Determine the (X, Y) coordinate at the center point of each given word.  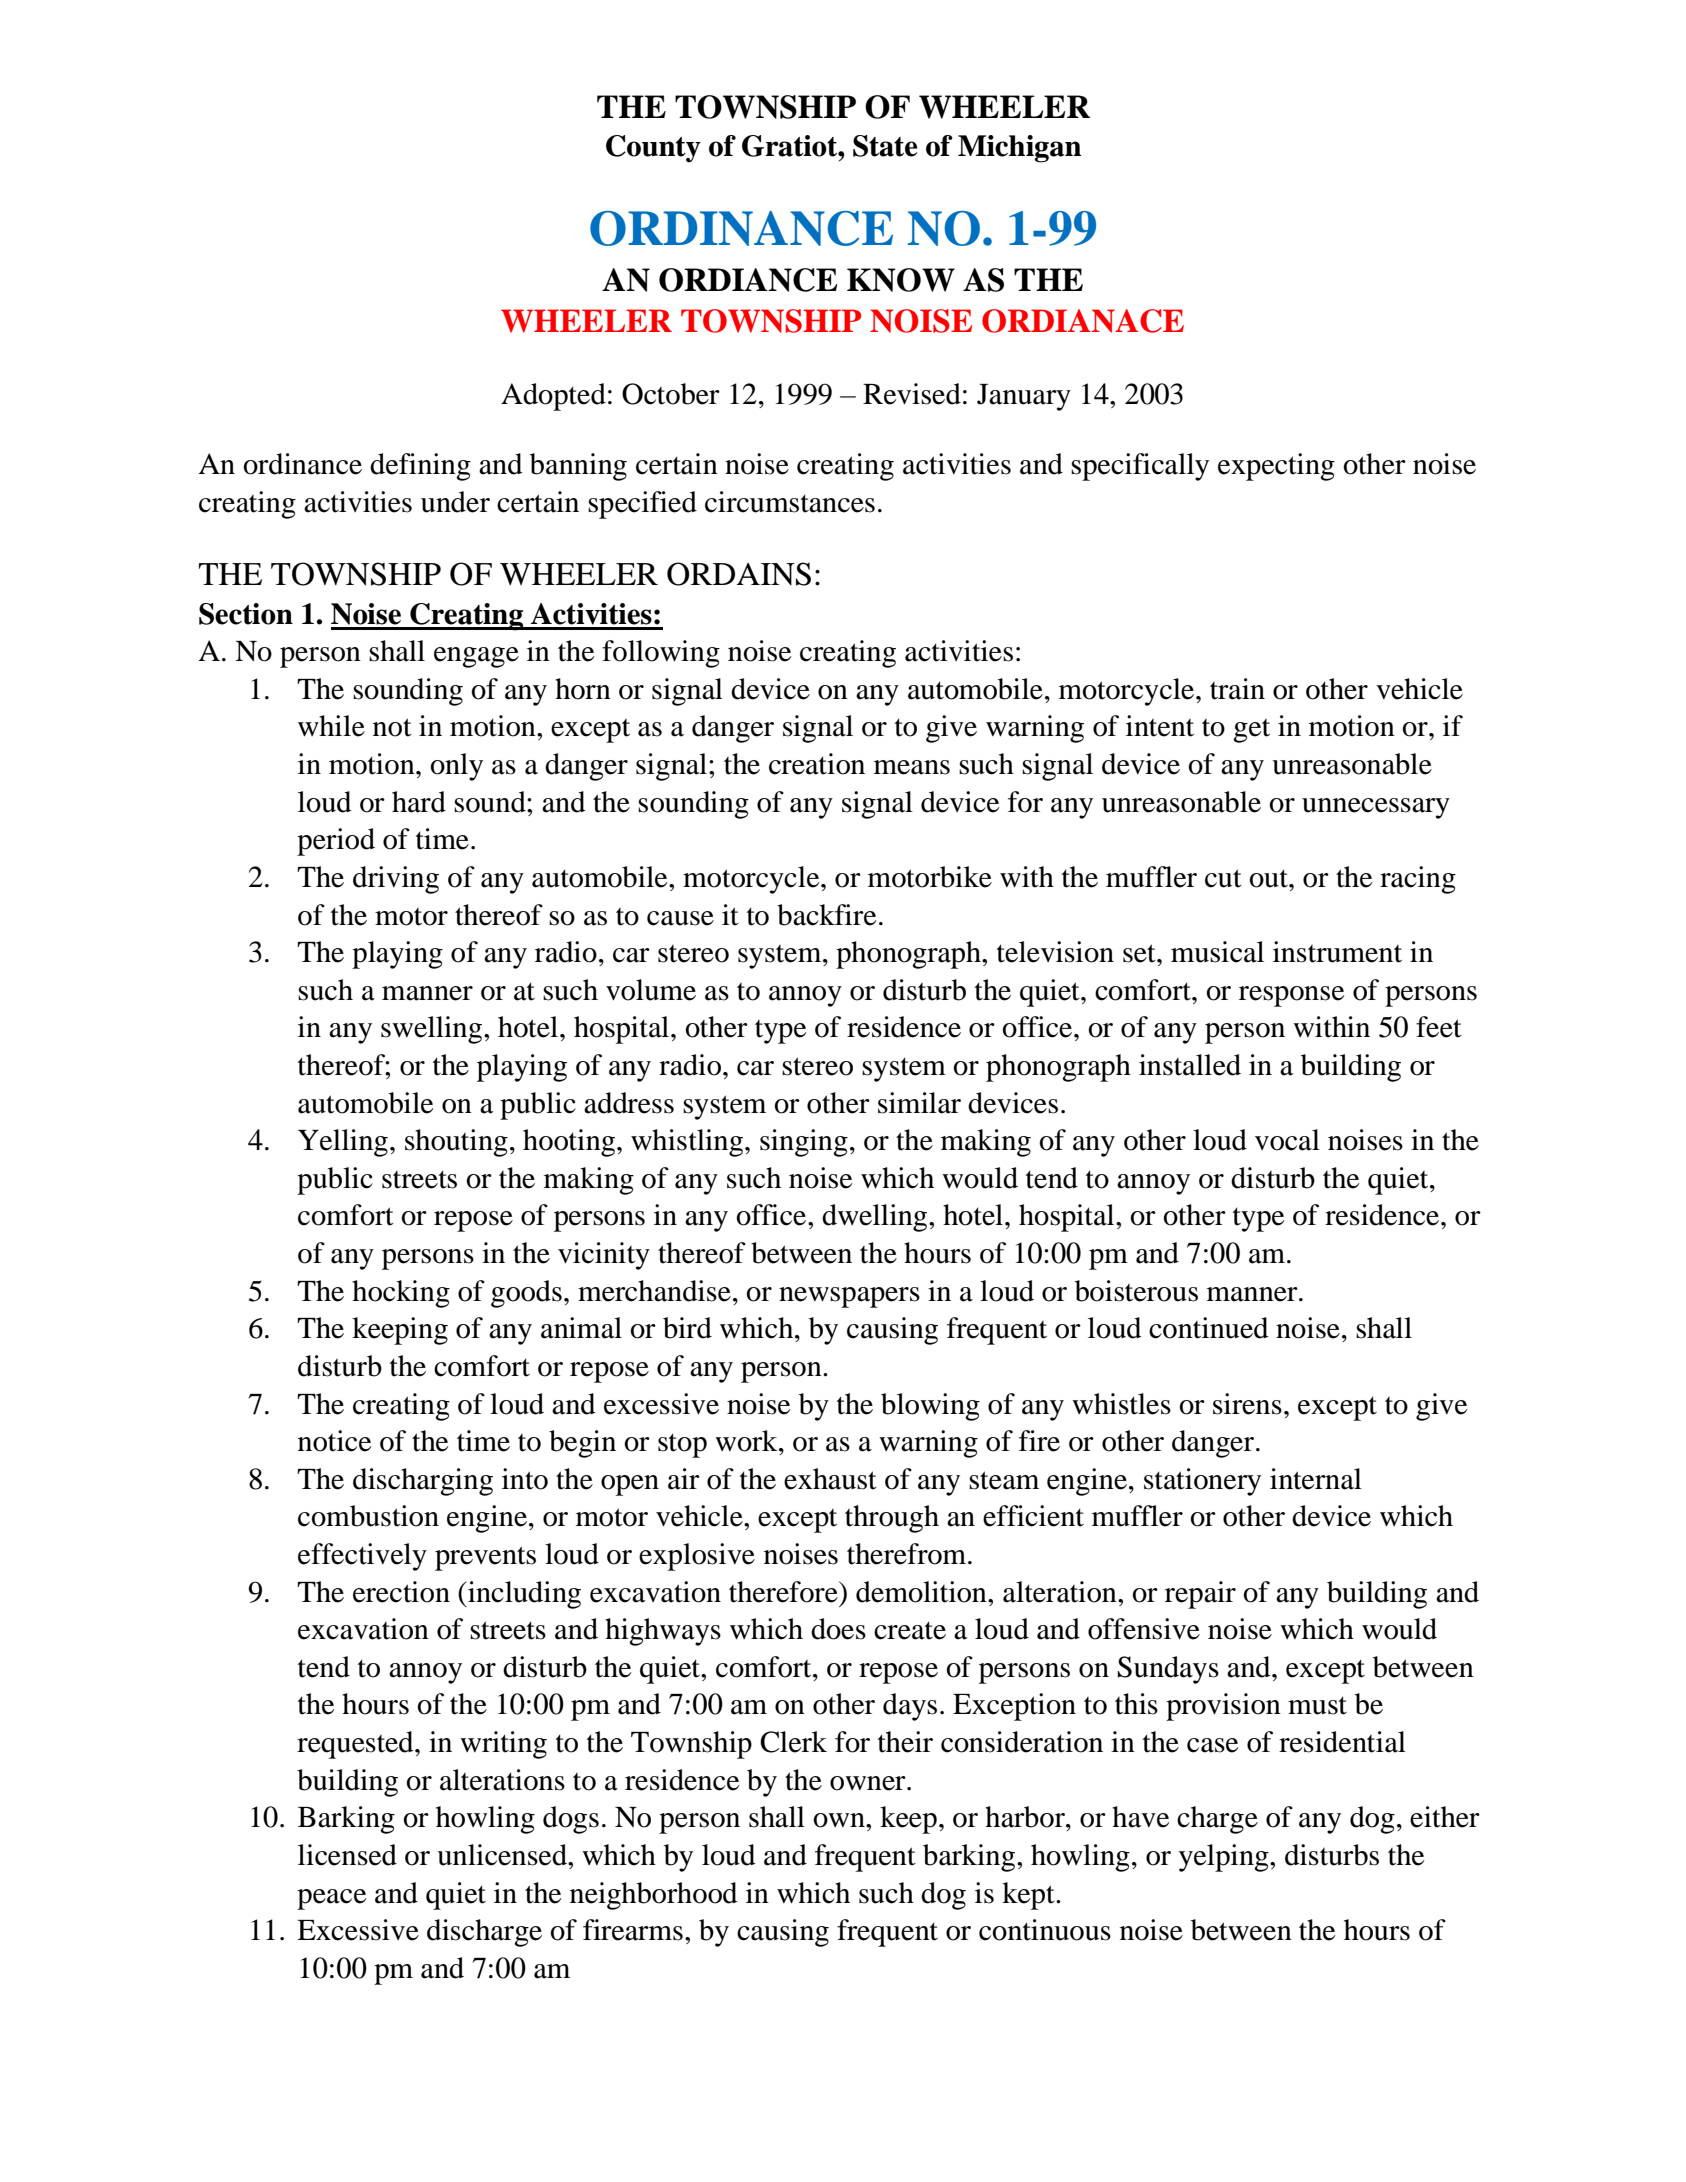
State (885, 146)
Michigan (1019, 149)
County (653, 149)
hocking (401, 1294)
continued (1209, 1328)
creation (817, 764)
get (1251, 731)
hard (419, 802)
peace (331, 1899)
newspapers (849, 1297)
